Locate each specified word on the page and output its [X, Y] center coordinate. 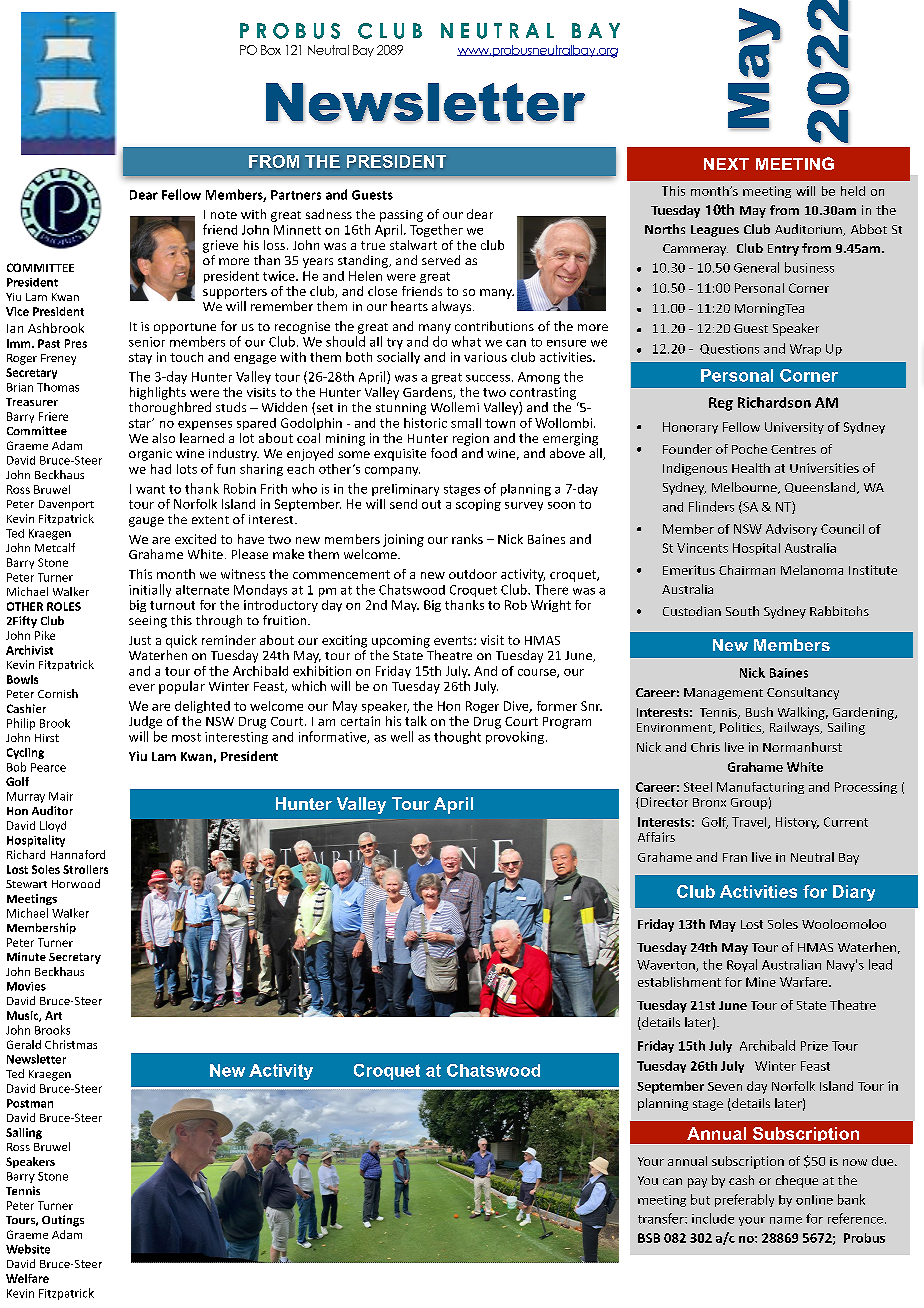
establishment [679, 982]
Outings [63, 1221]
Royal [742, 965]
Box [271, 50]
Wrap [805, 350]
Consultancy [803, 693]
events [454, 640]
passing [401, 216]
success [488, 378]
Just [140, 640]
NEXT [726, 164]
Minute [26, 956]
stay [140, 358]
